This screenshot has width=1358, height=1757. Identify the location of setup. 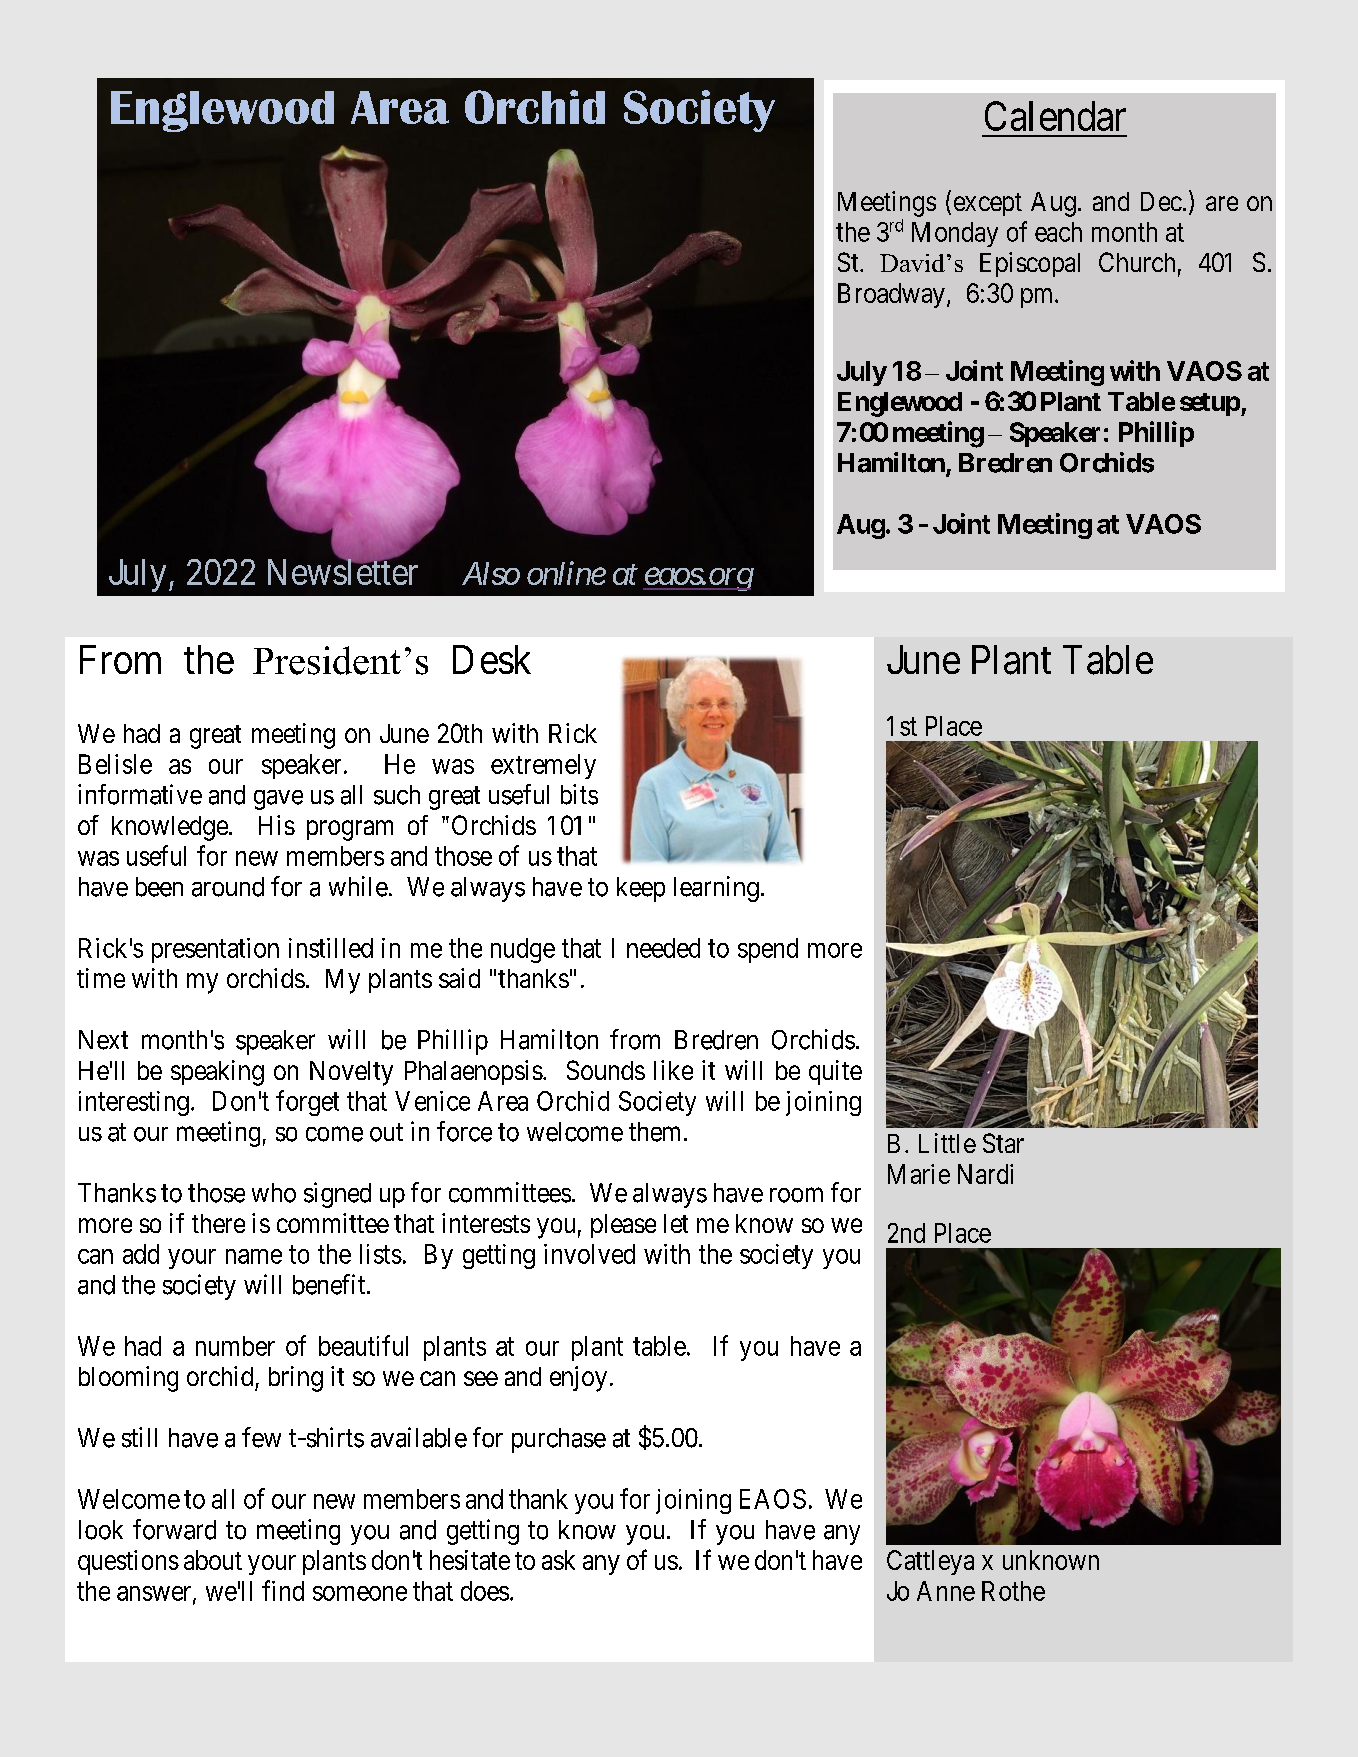
(1210, 404).
